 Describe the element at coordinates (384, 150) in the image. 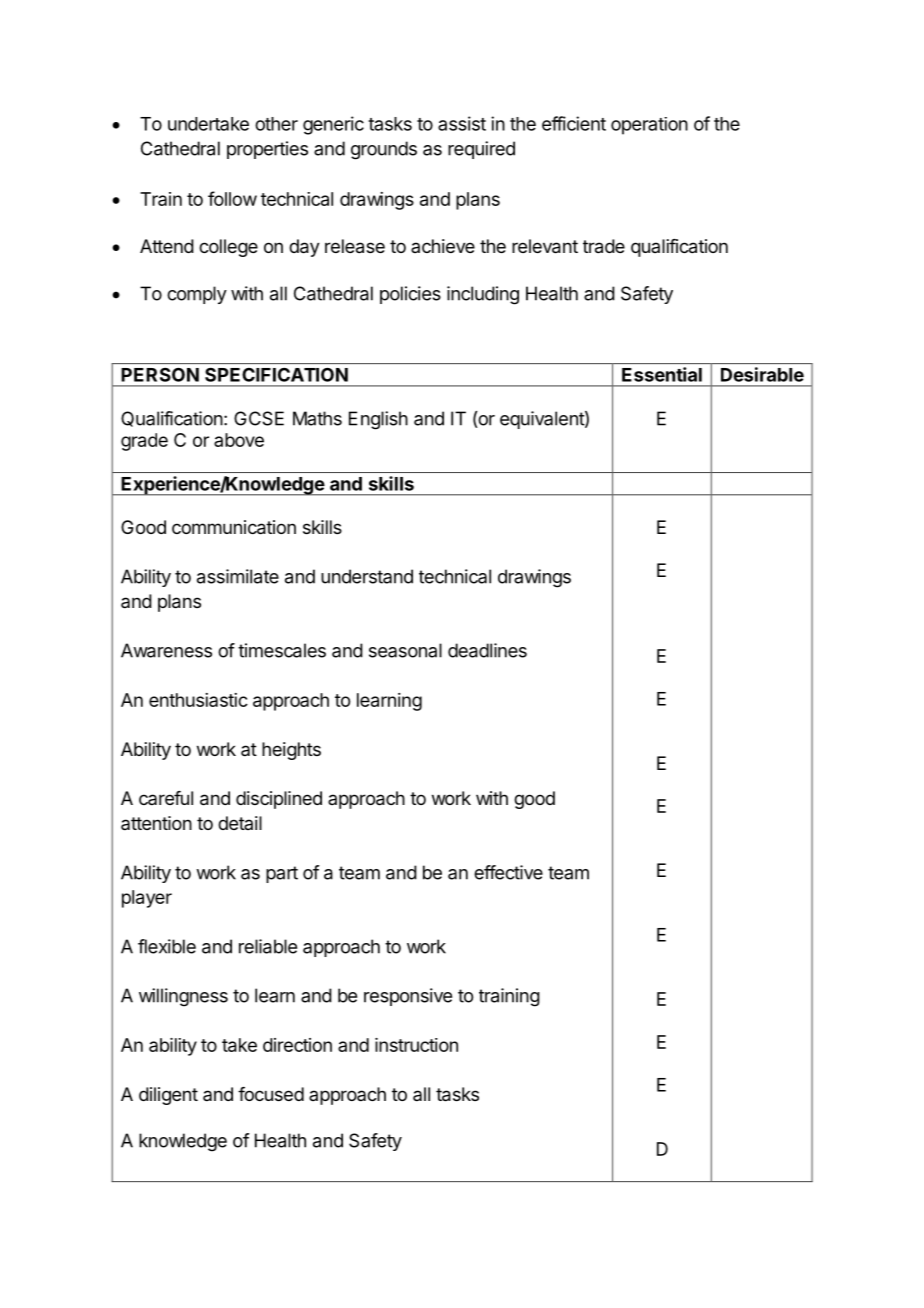

I see `grounds` at that location.
